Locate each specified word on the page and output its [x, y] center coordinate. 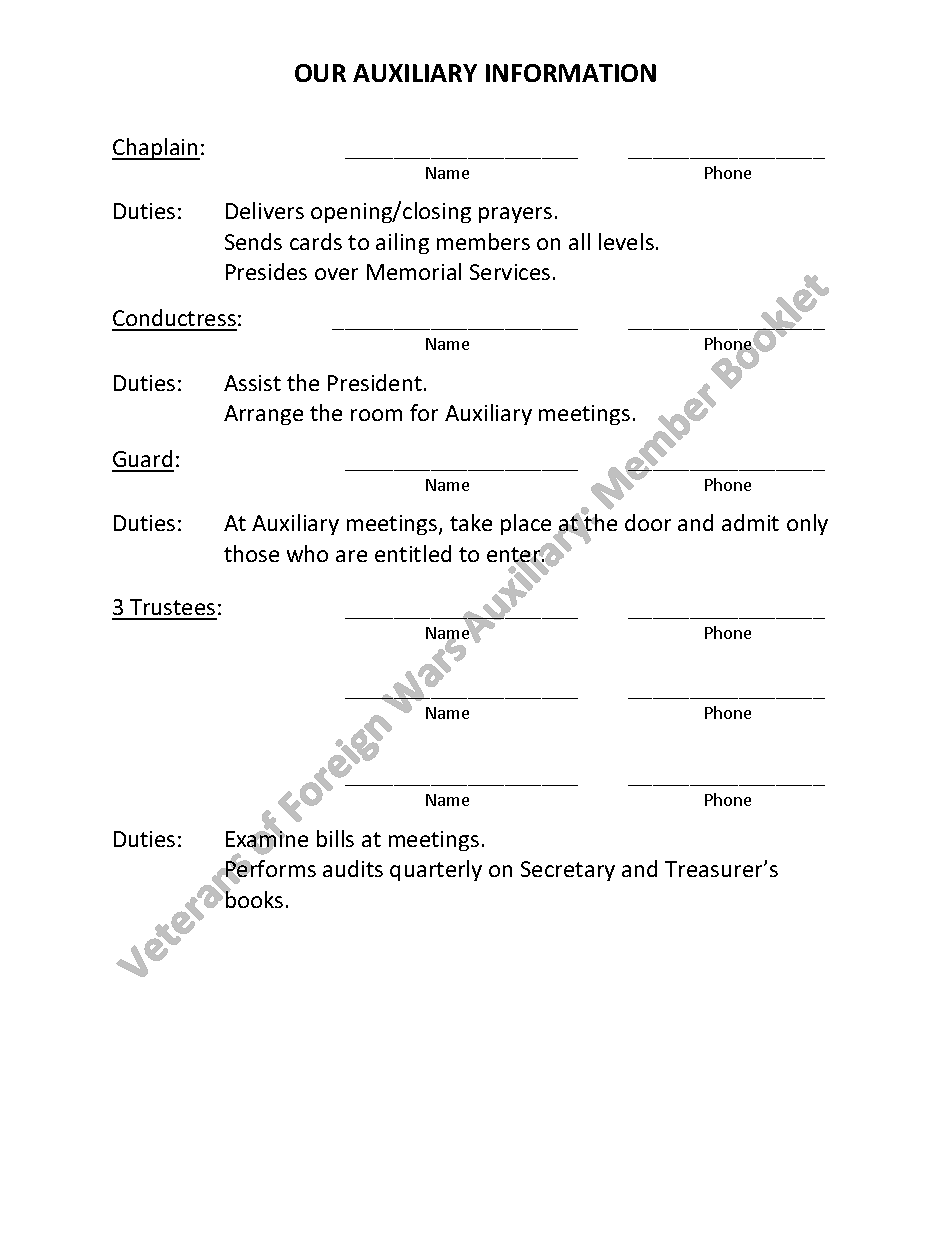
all [579, 241]
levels [626, 241]
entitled [413, 553]
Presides [266, 271]
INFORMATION [571, 73]
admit [750, 522]
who [307, 553]
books [253, 898]
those [251, 553]
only [807, 524]
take [471, 522]
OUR [320, 73]
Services [510, 272]
